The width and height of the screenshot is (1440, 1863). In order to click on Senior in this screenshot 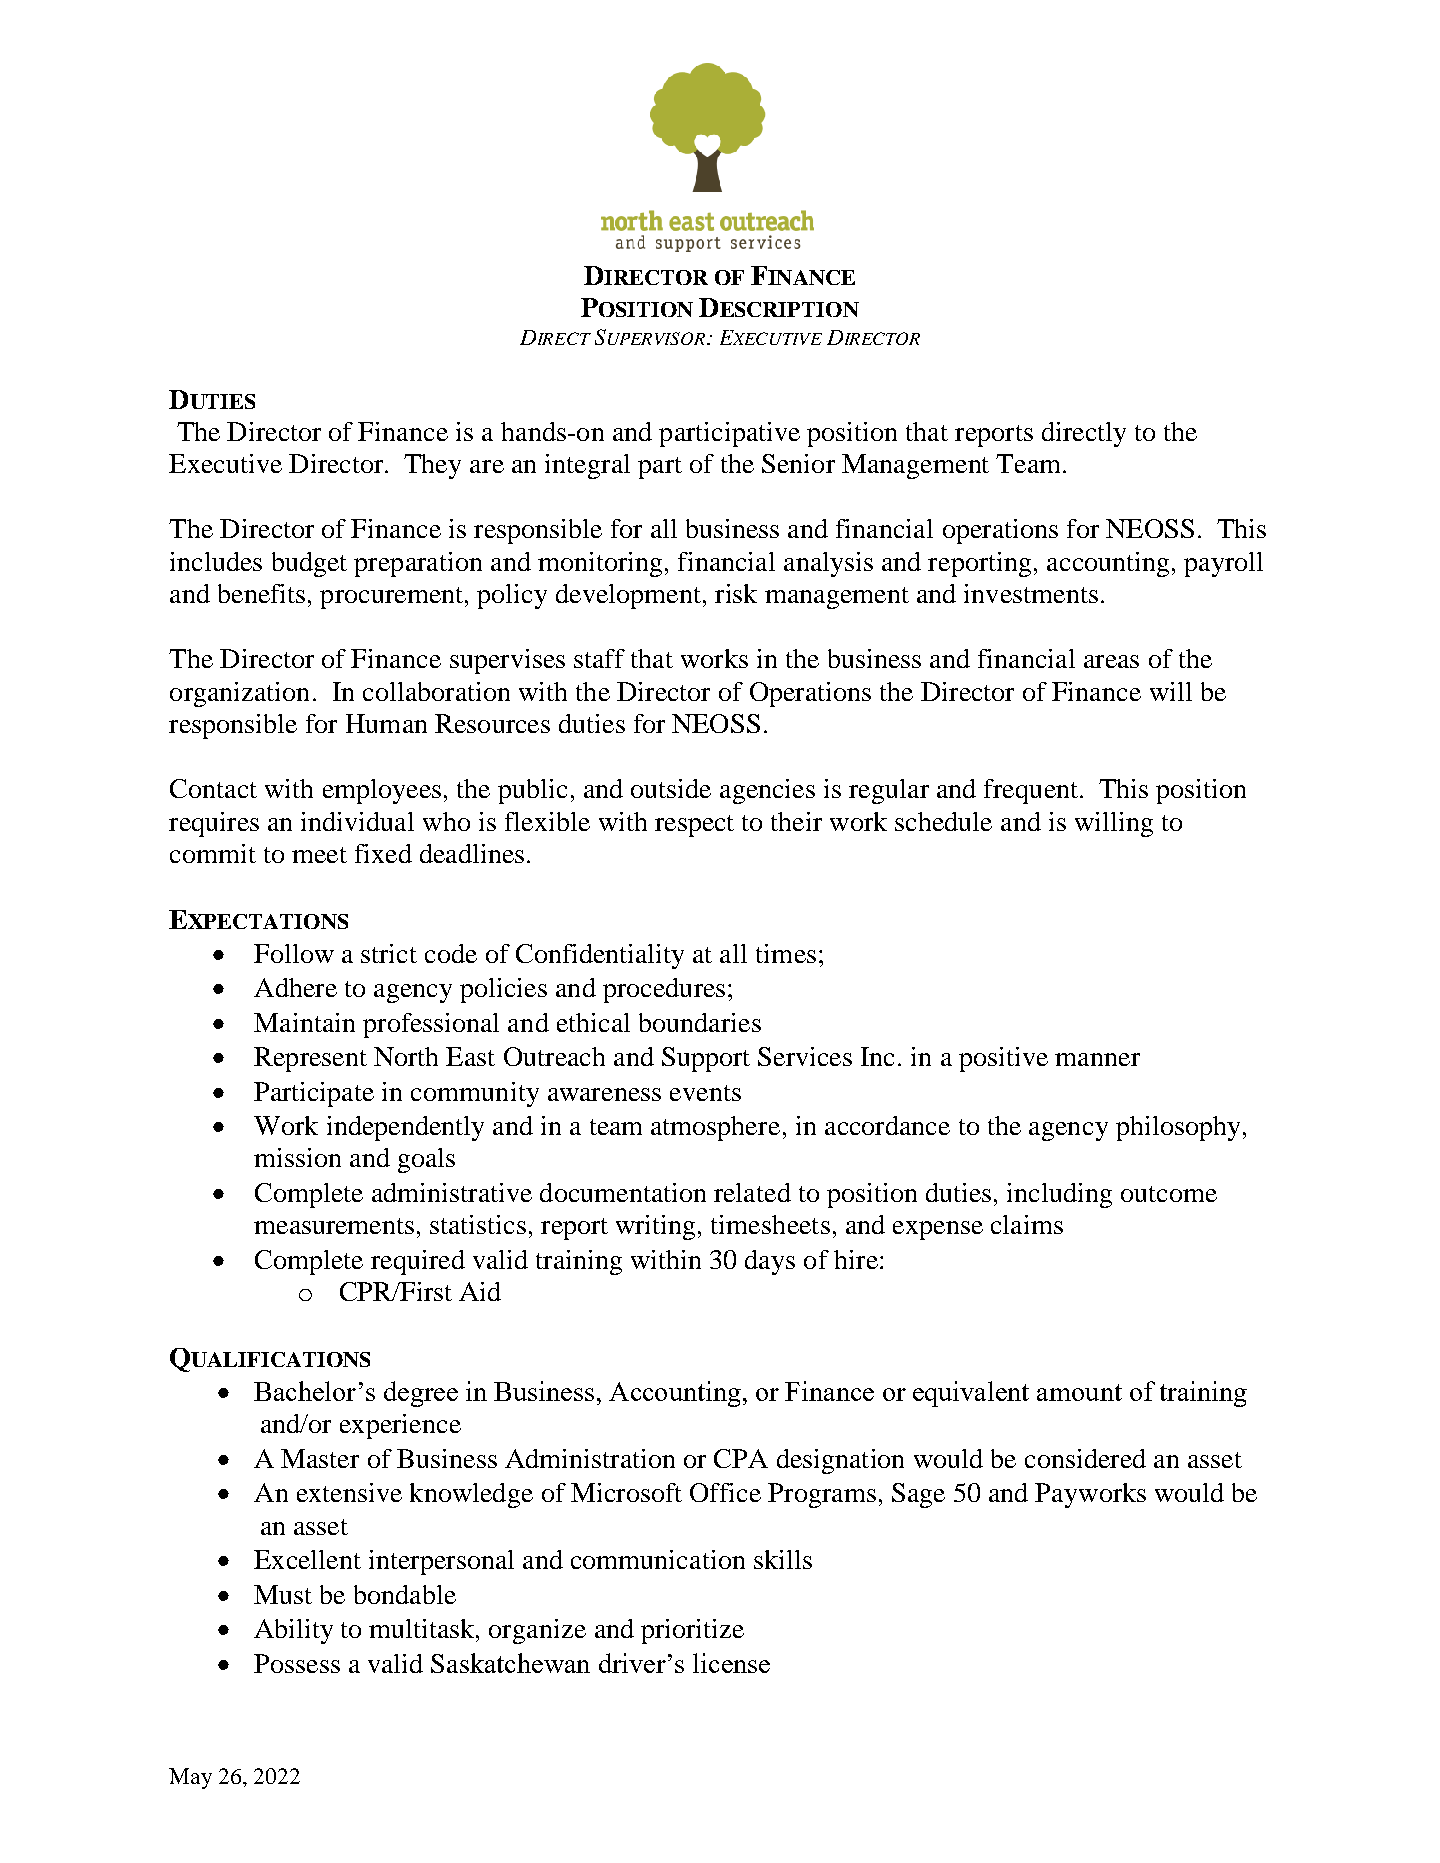, I will do `click(798, 463)`.
